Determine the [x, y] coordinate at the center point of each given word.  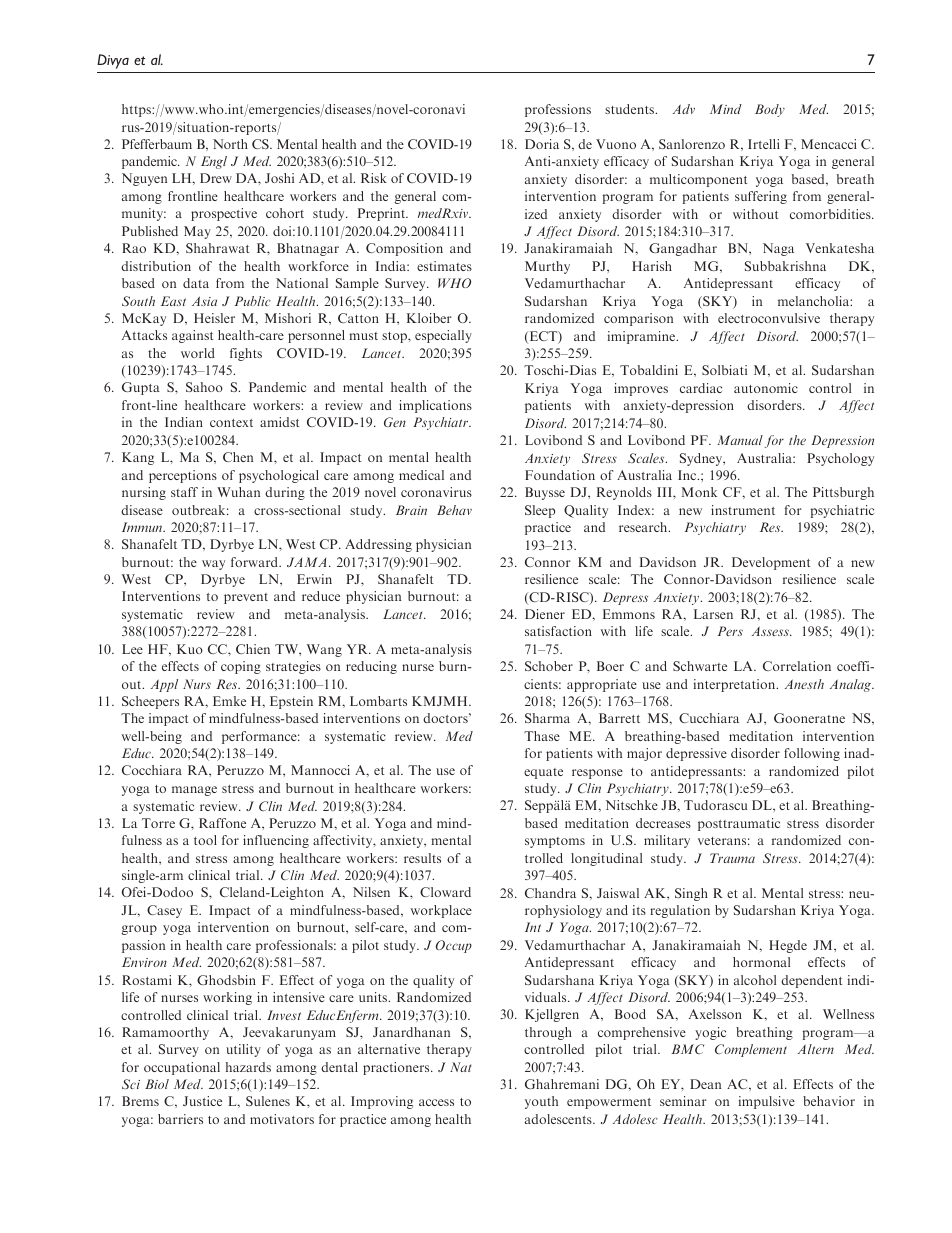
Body [770, 110]
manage [194, 791]
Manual [740, 440]
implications [435, 406]
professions [558, 110]
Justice [202, 1101]
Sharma [547, 718]
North [230, 144]
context [231, 423]
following [812, 754]
